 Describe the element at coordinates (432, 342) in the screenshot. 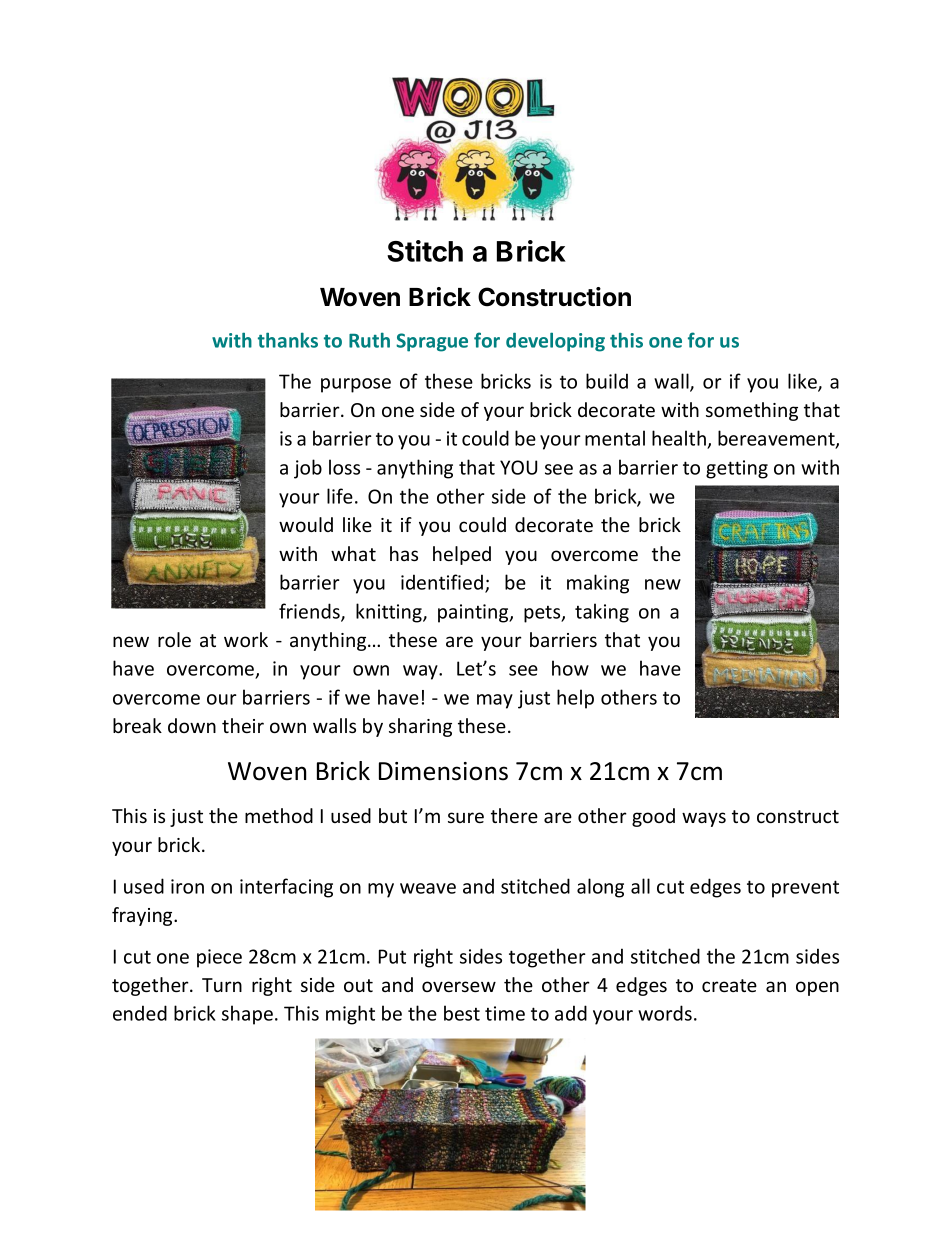

I see `Sprague` at that location.
